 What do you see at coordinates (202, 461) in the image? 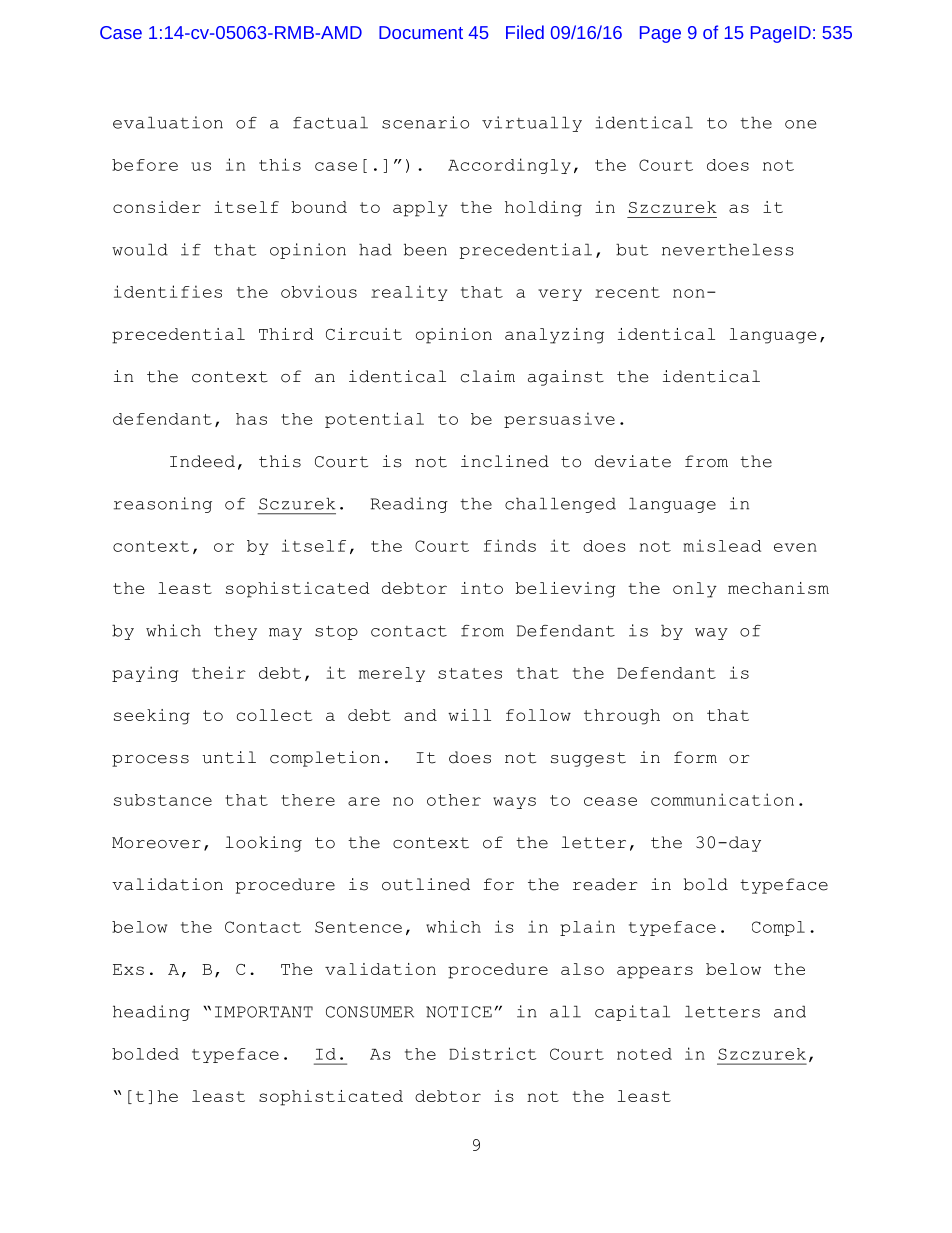
I see `Indeed` at bounding box center [202, 461].
